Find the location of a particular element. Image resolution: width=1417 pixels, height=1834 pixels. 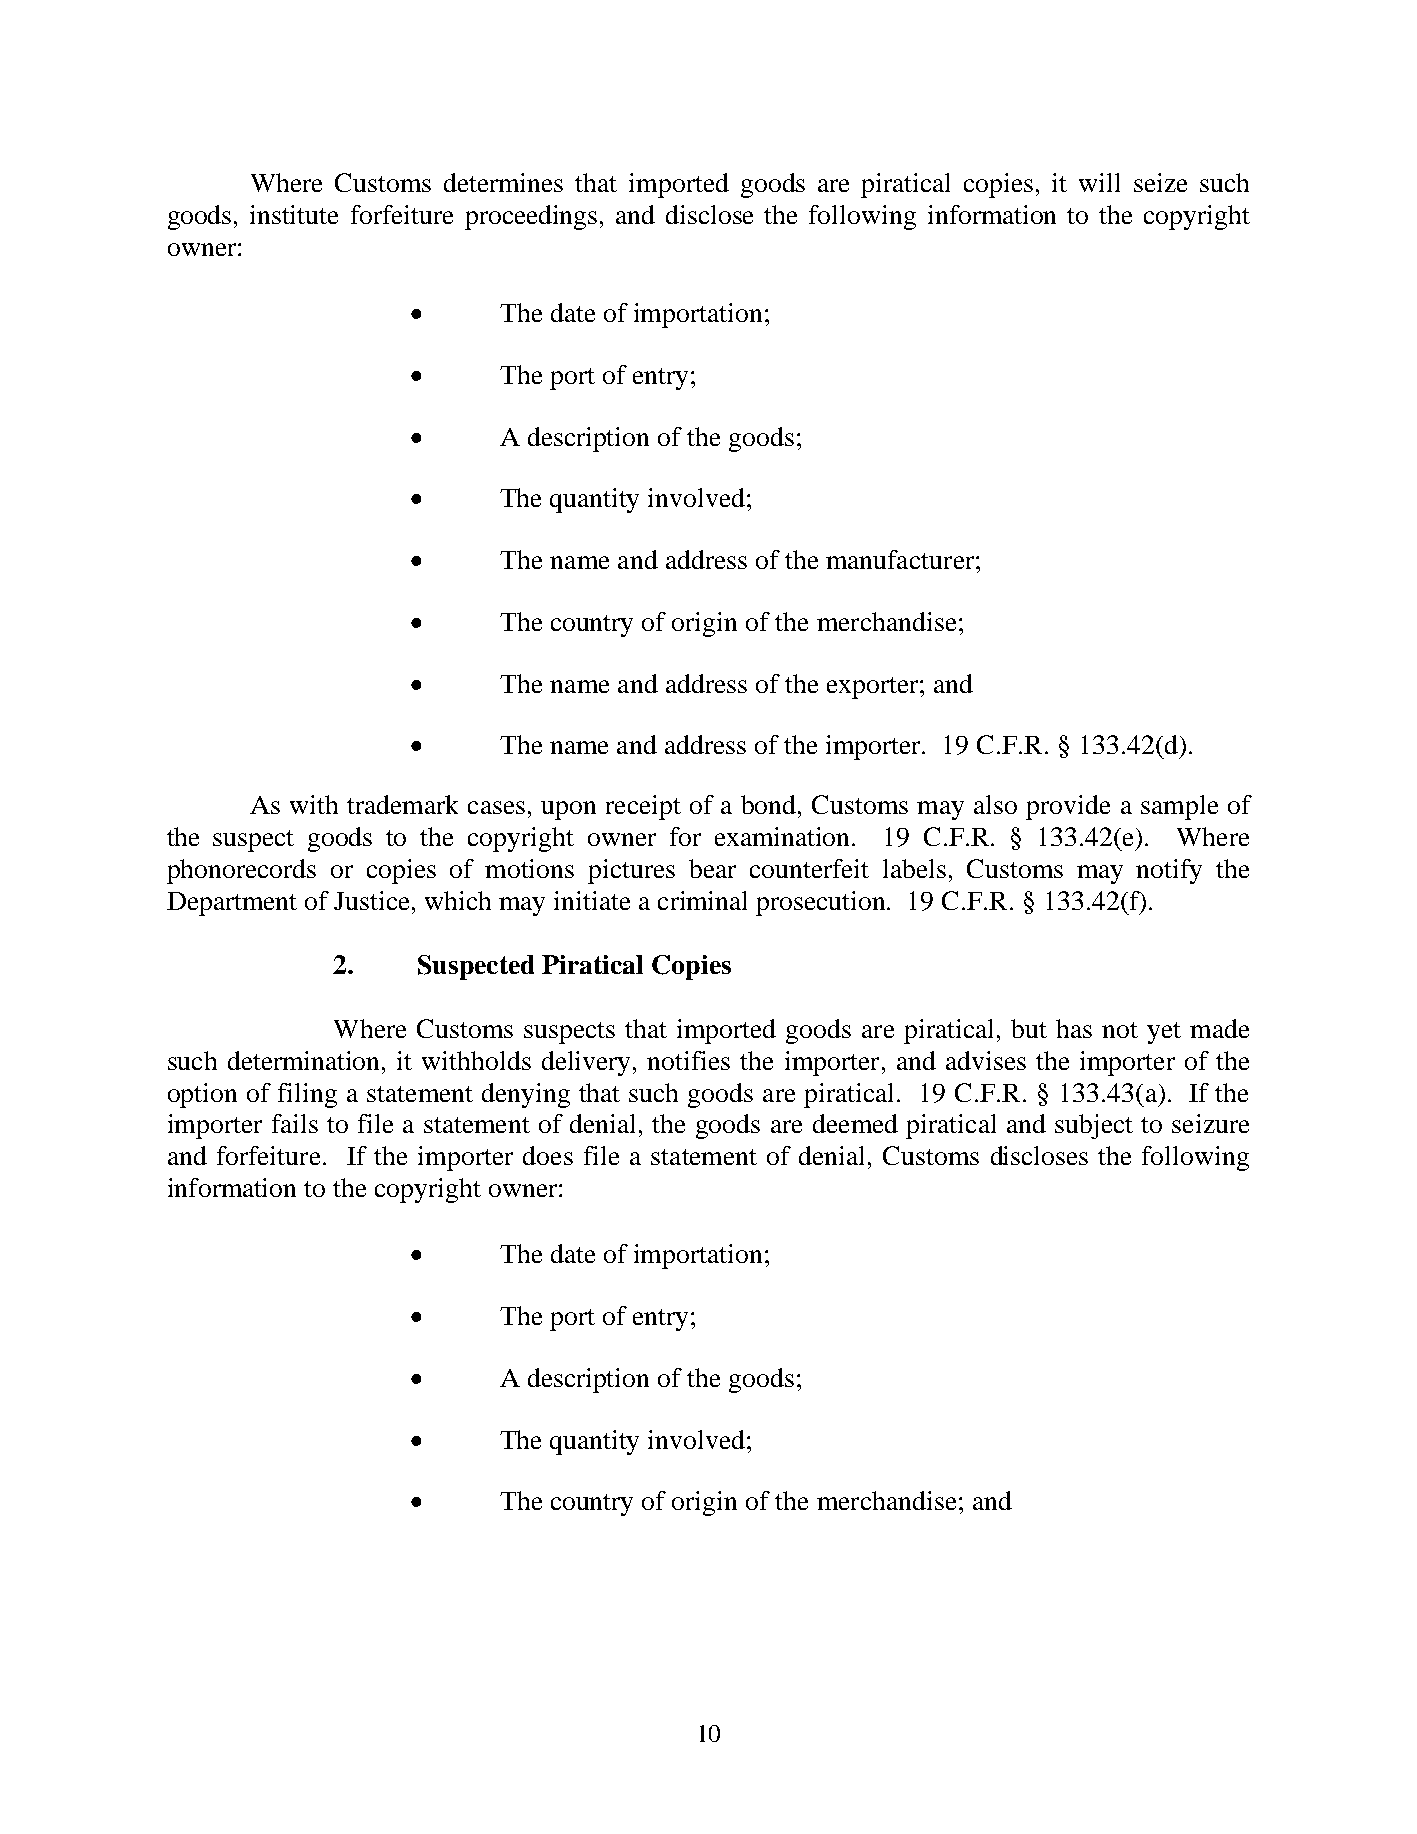

institute is located at coordinates (294, 214).
